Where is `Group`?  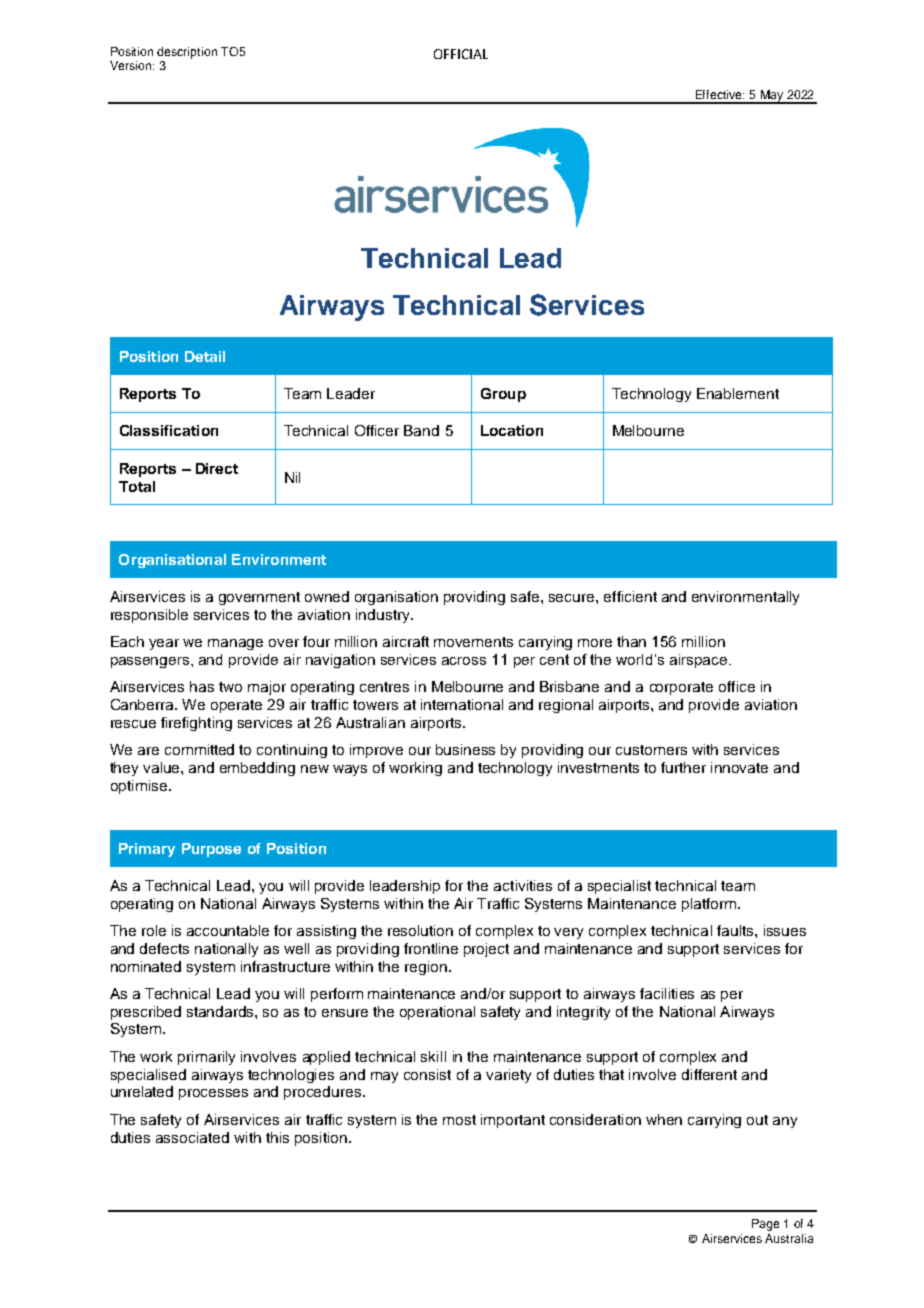 Group is located at coordinates (503, 395).
